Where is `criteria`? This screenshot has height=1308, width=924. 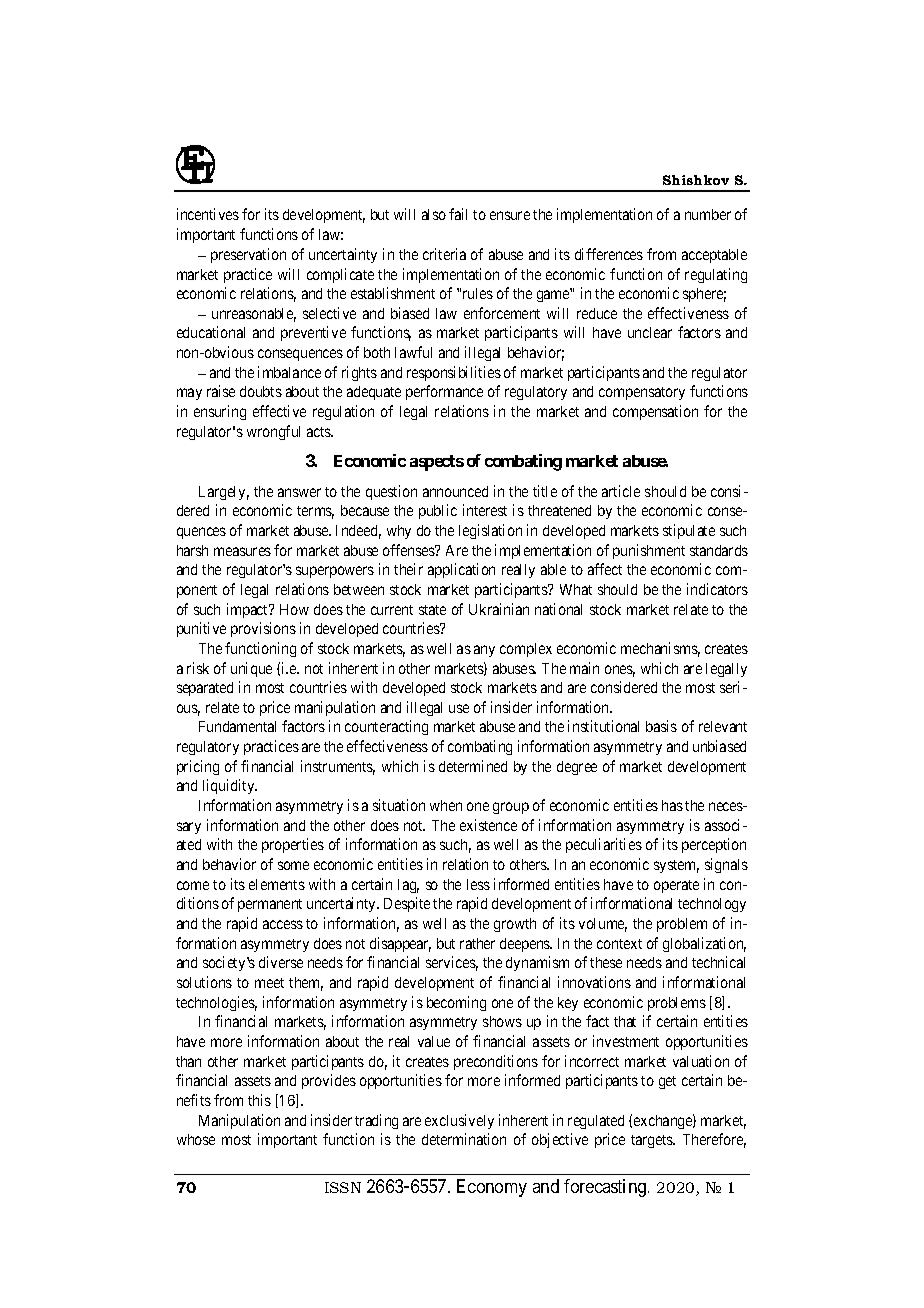 criteria is located at coordinates (444, 254).
